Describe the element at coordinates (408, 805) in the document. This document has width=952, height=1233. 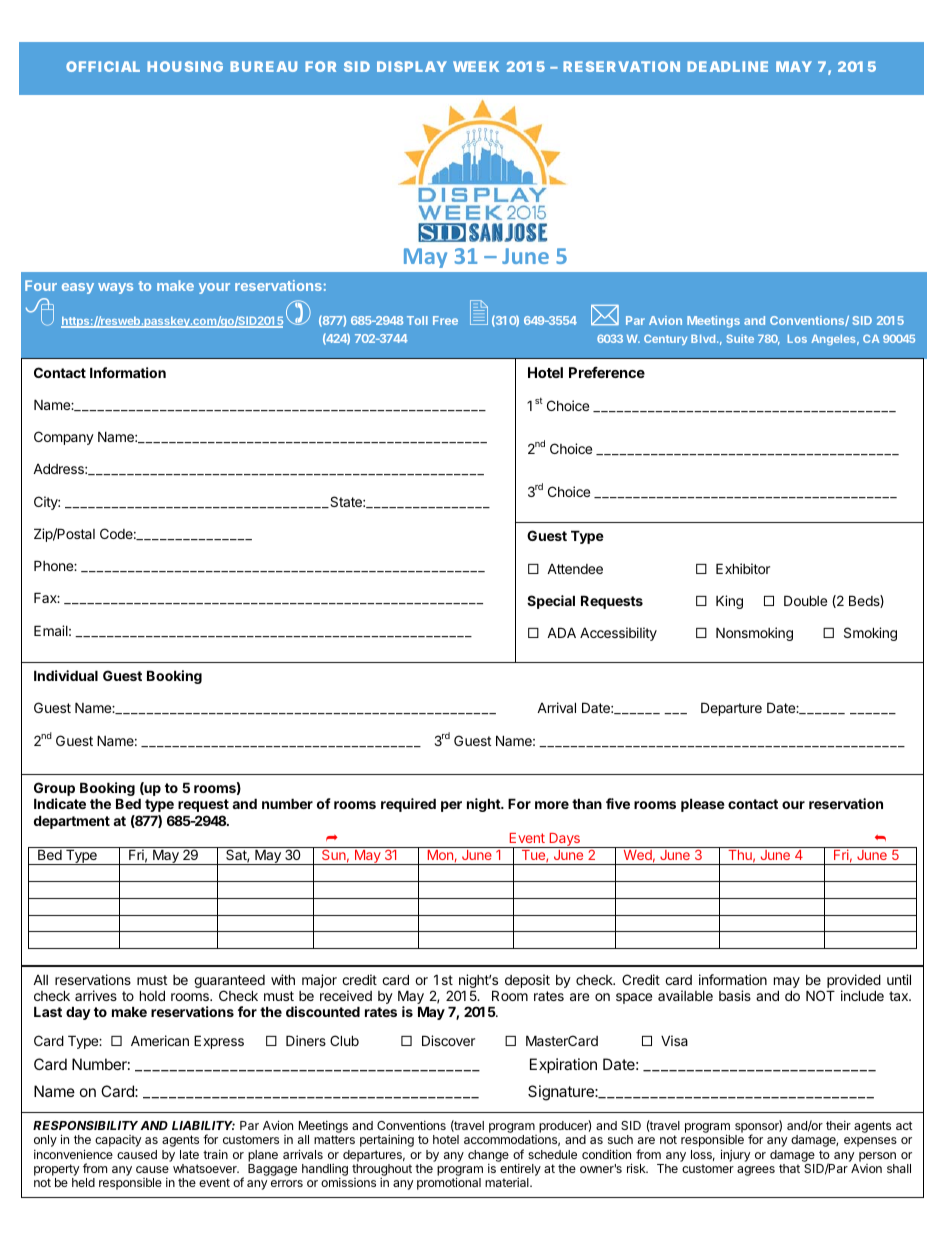
I see `required` at that location.
